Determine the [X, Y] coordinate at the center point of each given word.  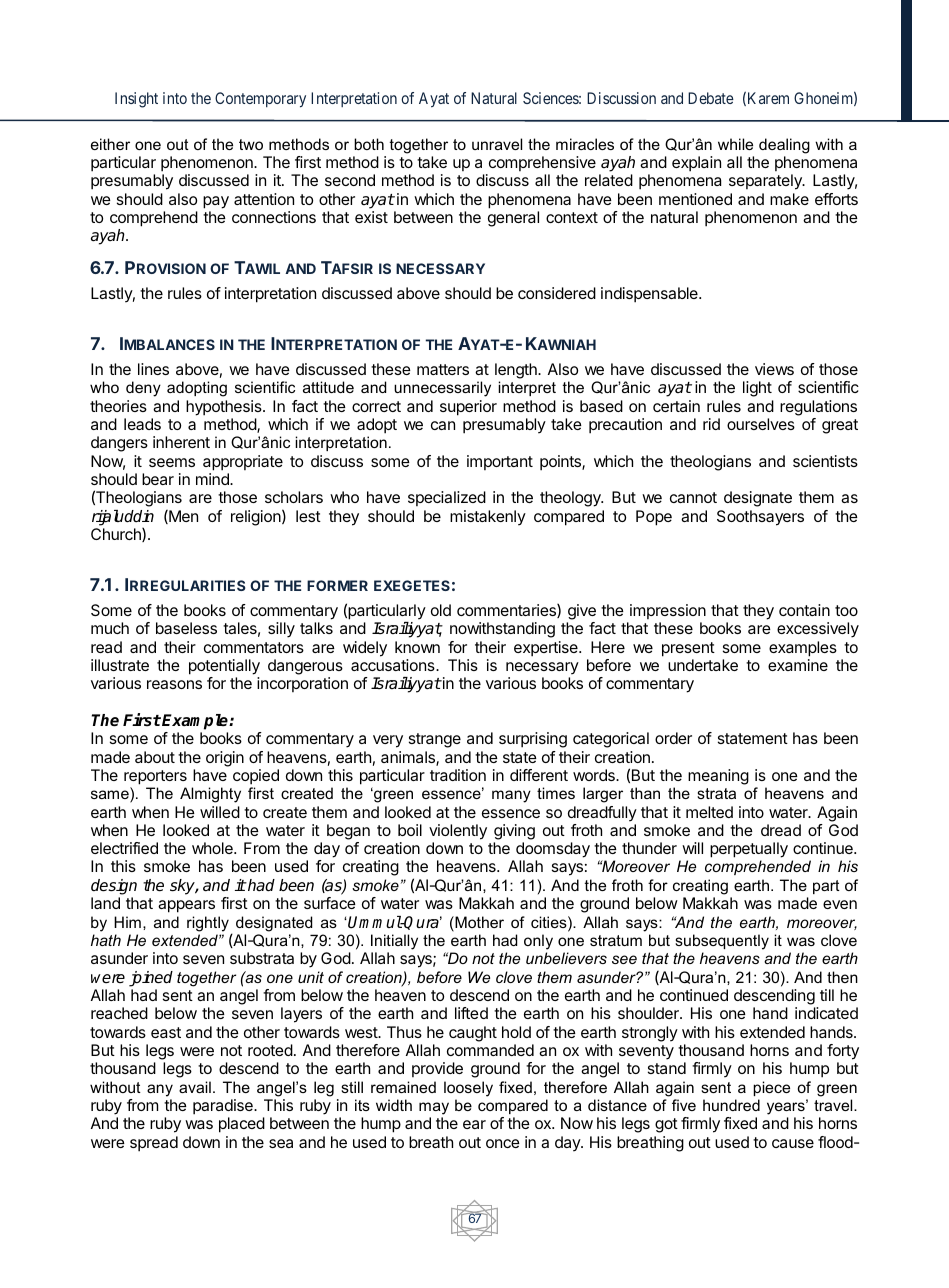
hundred [731, 1105]
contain [804, 610]
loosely [468, 1089]
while [735, 144]
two [251, 144]
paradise [224, 1107]
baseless [186, 628]
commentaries [507, 611]
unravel [497, 144]
